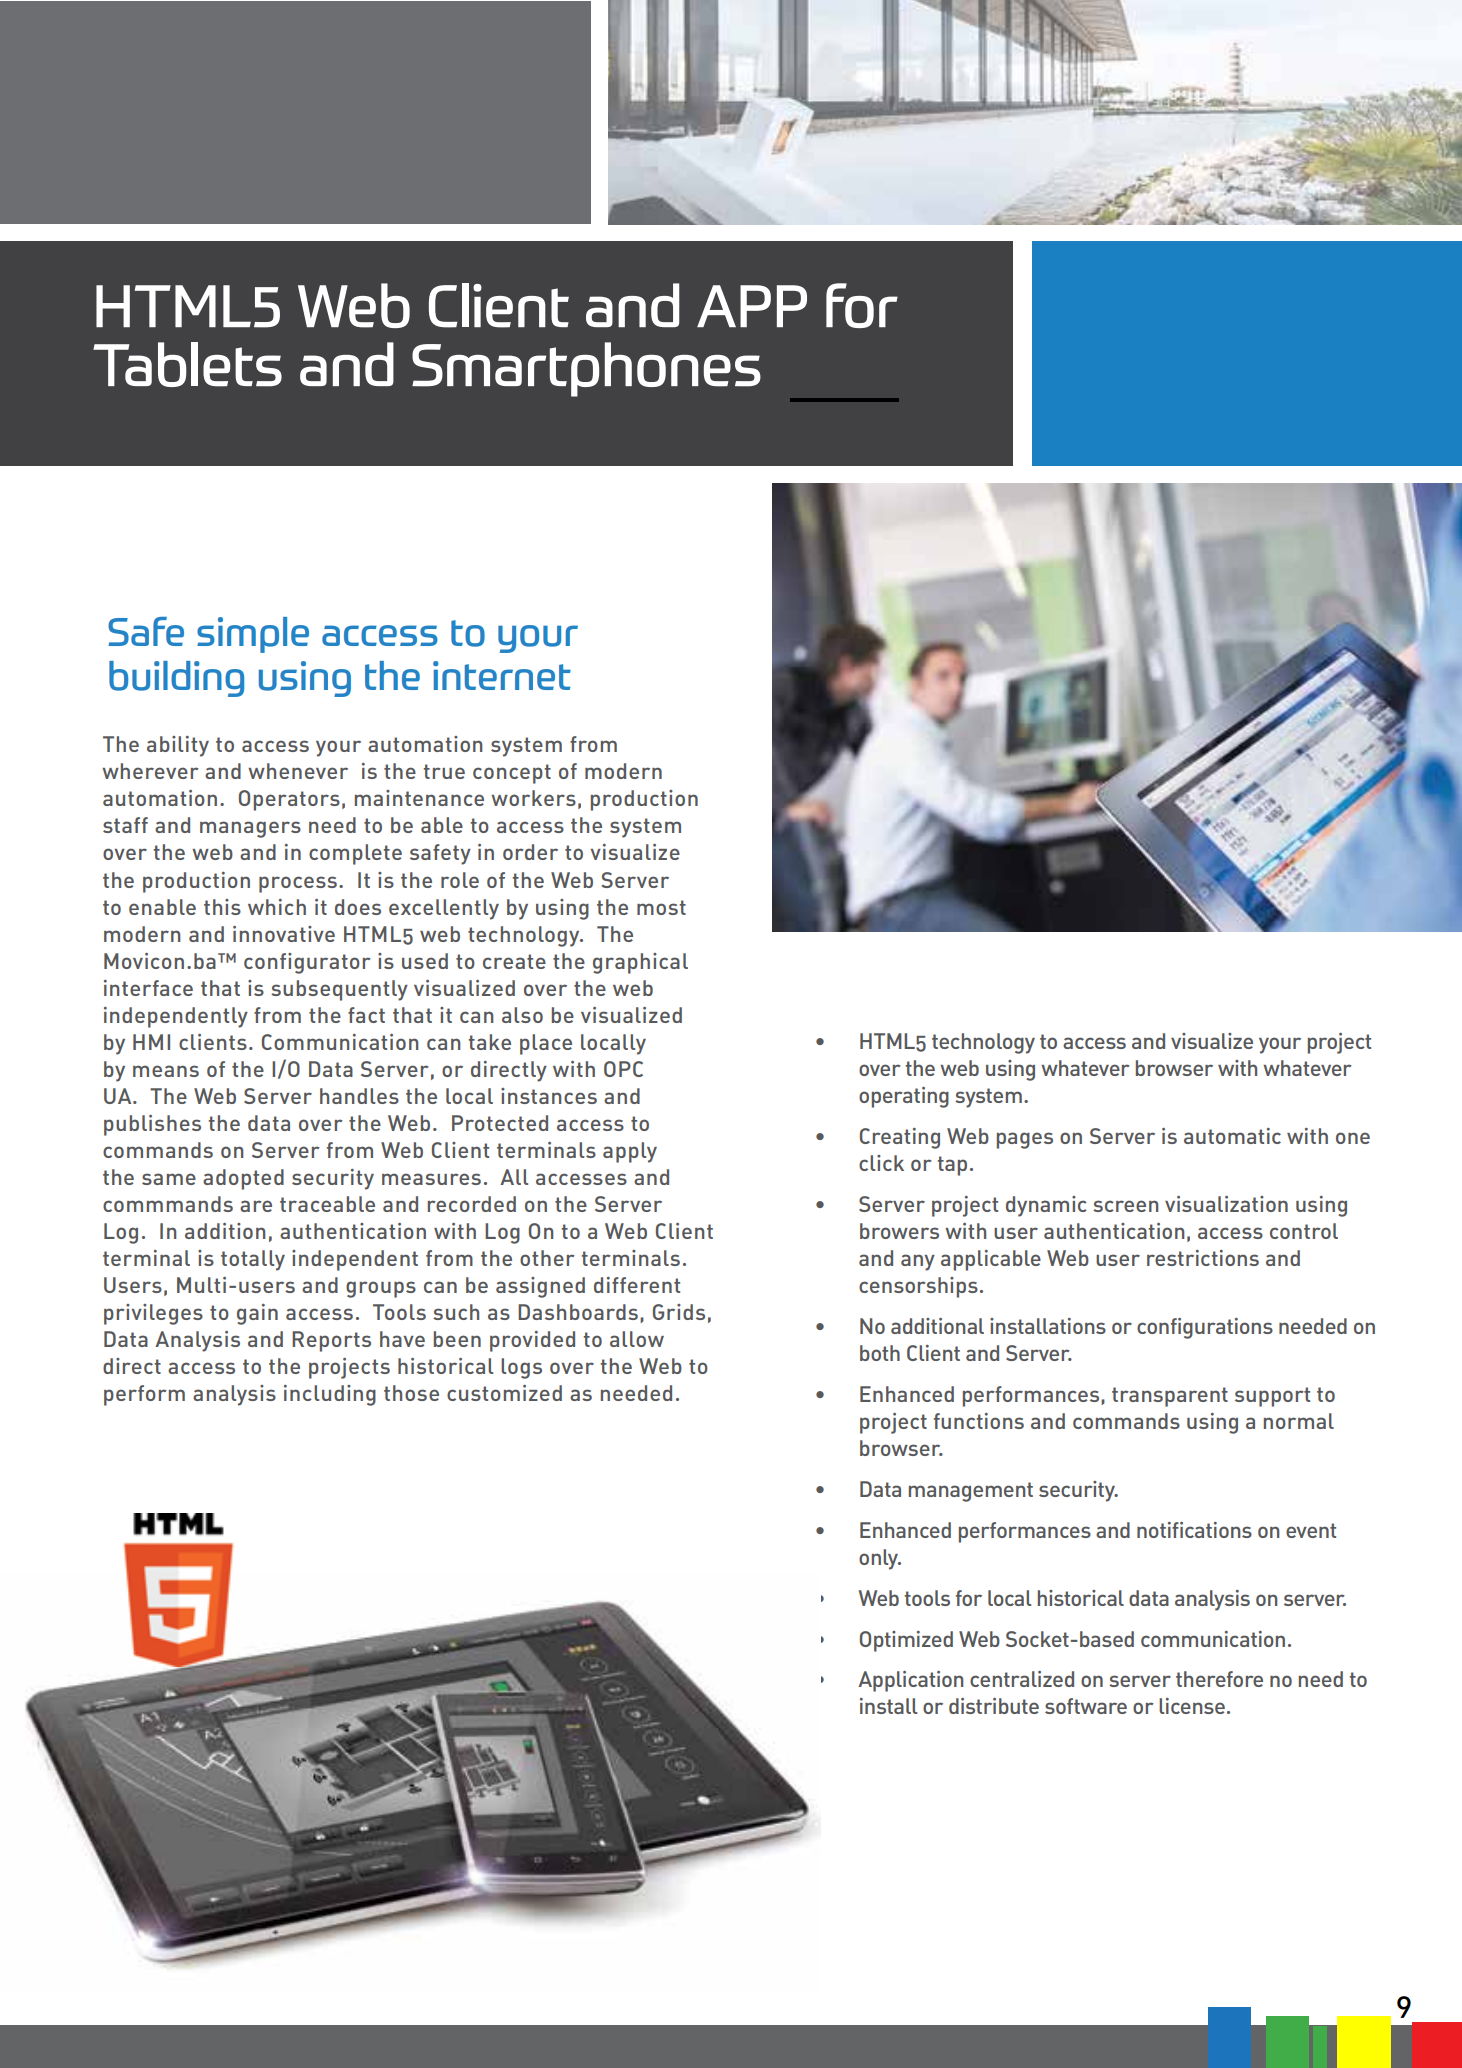 Image resolution: width=1462 pixels, height=2068 pixels. I want to click on Reports, so click(331, 1341).
